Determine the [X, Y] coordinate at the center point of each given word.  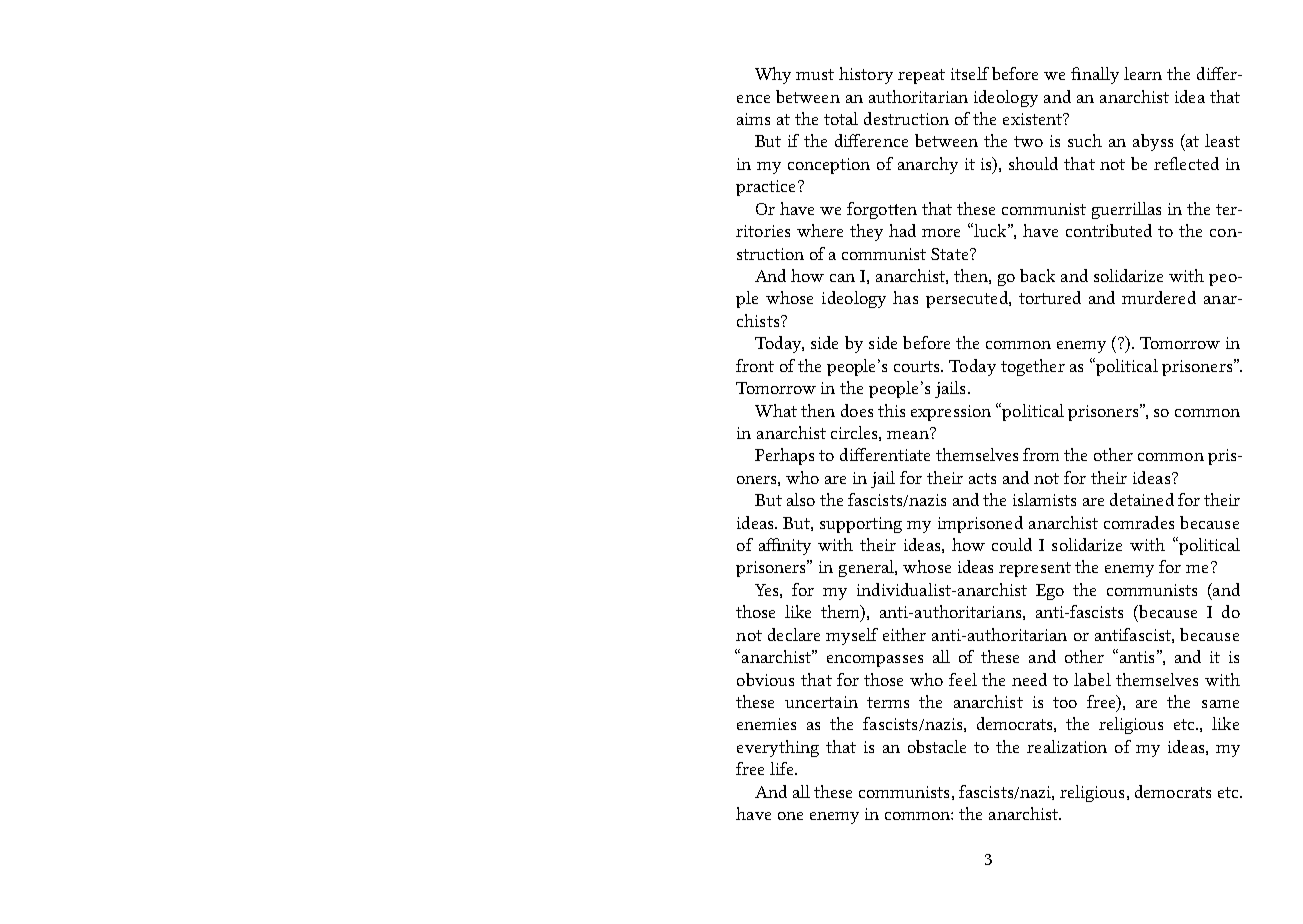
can [842, 278]
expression [951, 413]
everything [778, 748]
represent [1035, 569]
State [951, 254]
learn [1143, 73]
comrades [1139, 522]
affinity [785, 546]
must [815, 74]
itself [970, 73]
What [776, 410]
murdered [1159, 297]
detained [1142, 499]
